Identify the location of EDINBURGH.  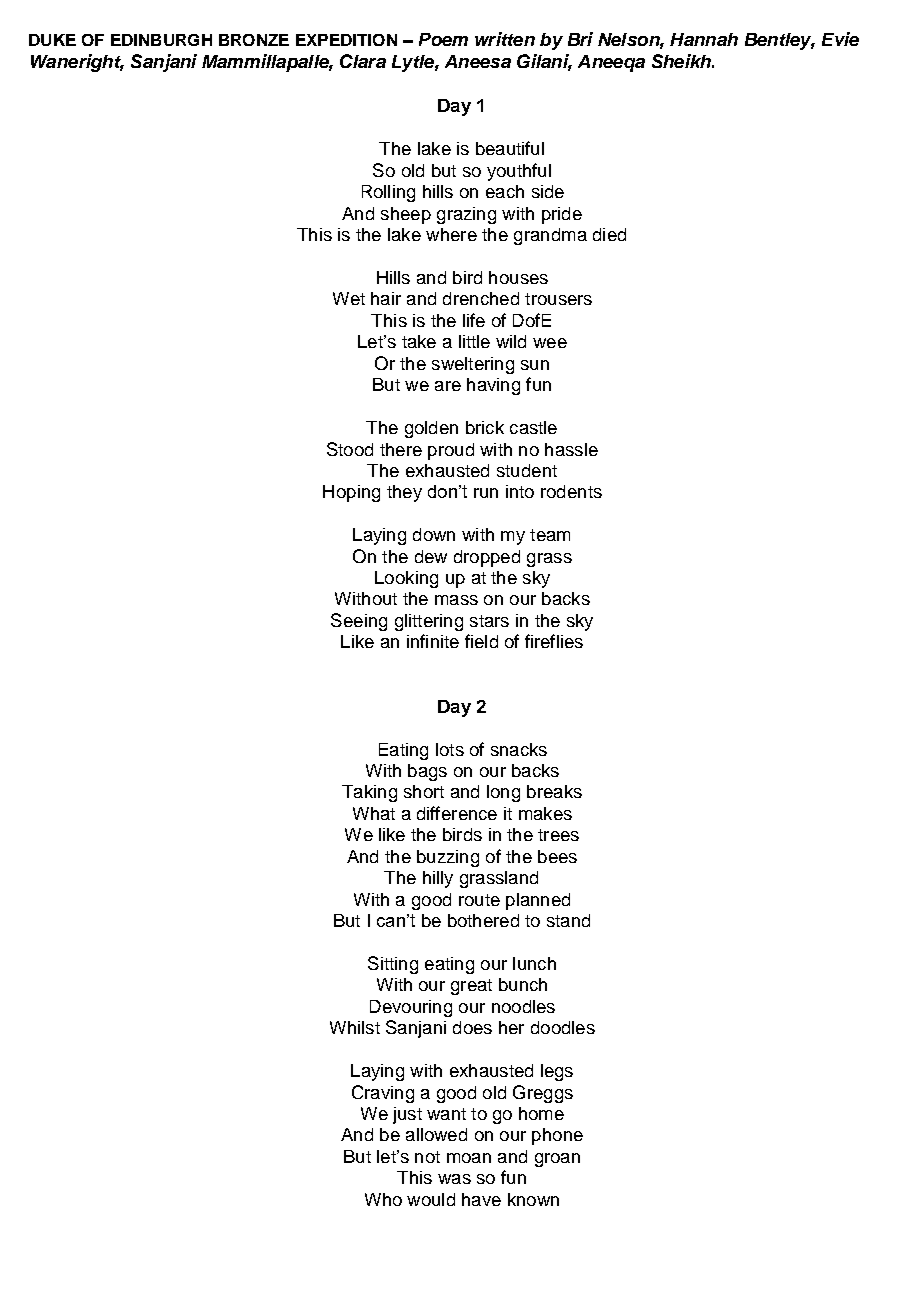
(161, 40).
